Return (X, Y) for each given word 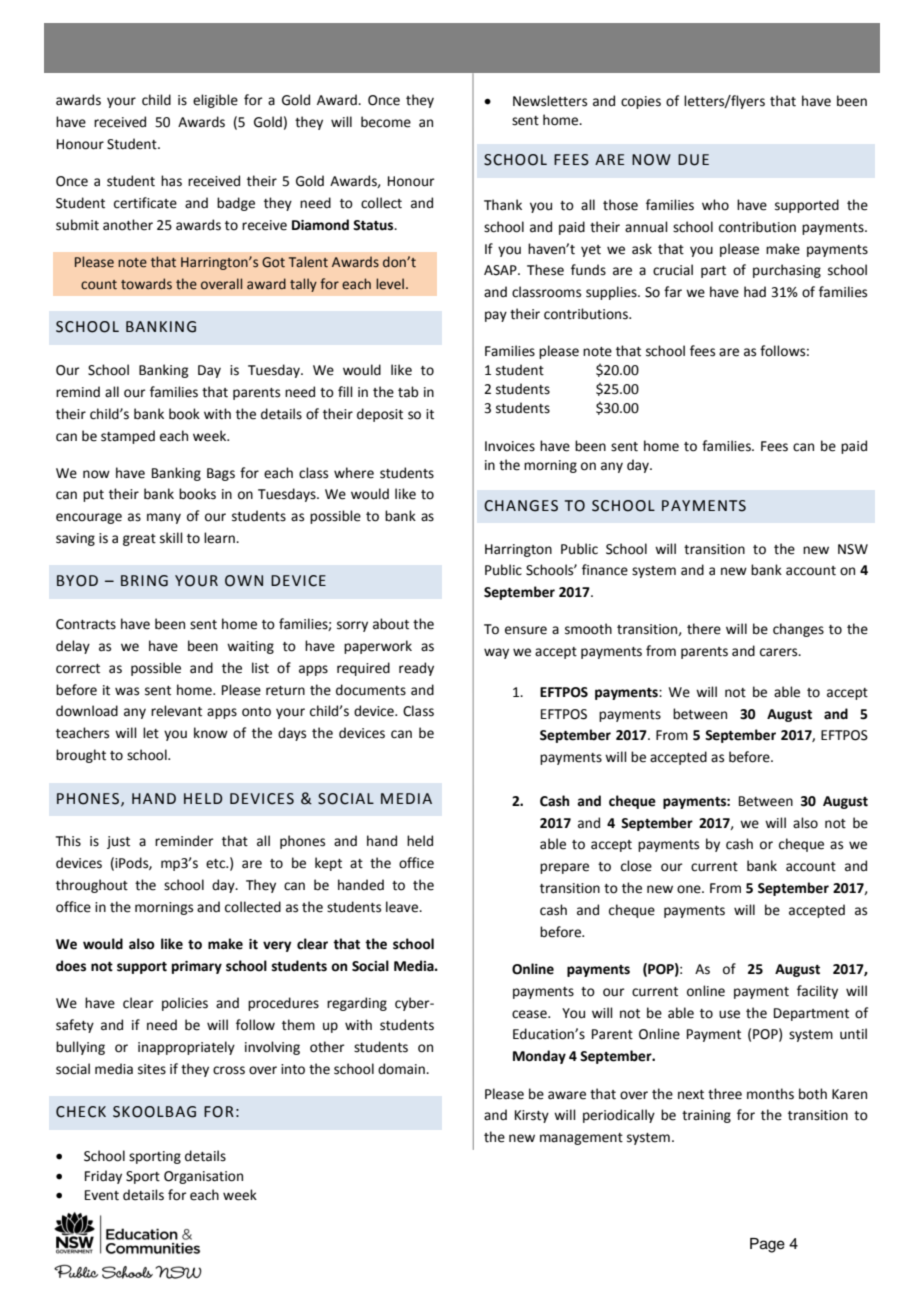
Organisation (203, 1177)
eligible (215, 101)
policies (185, 1004)
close (636, 866)
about (391, 624)
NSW (853, 549)
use (729, 1014)
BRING (144, 581)
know (211, 733)
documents (371, 690)
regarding (357, 1004)
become (386, 122)
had (755, 292)
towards (146, 284)
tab (408, 392)
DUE (693, 160)
